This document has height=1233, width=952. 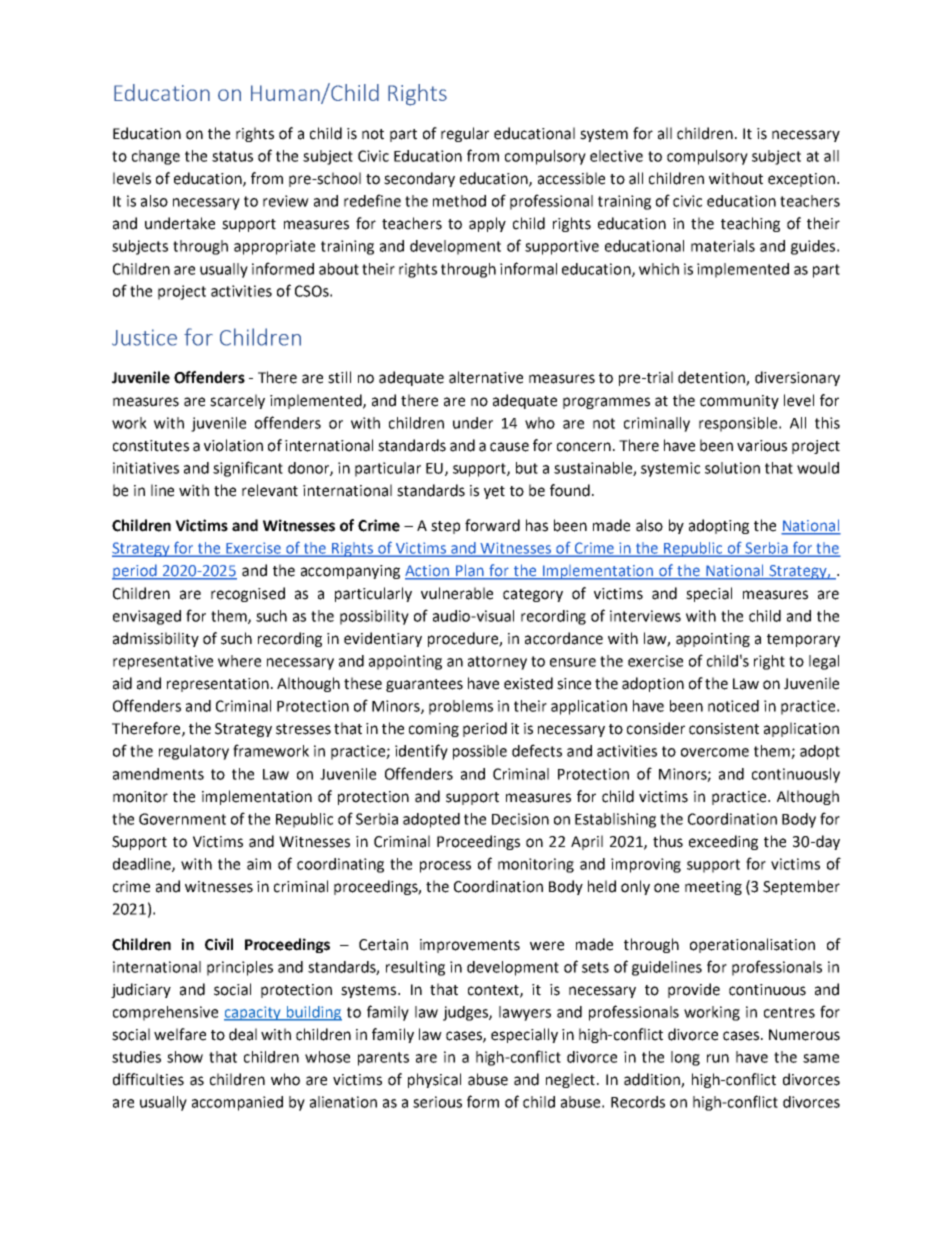 What do you see at coordinates (185, 1057) in the document?
I see `show` at bounding box center [185, 1057].
